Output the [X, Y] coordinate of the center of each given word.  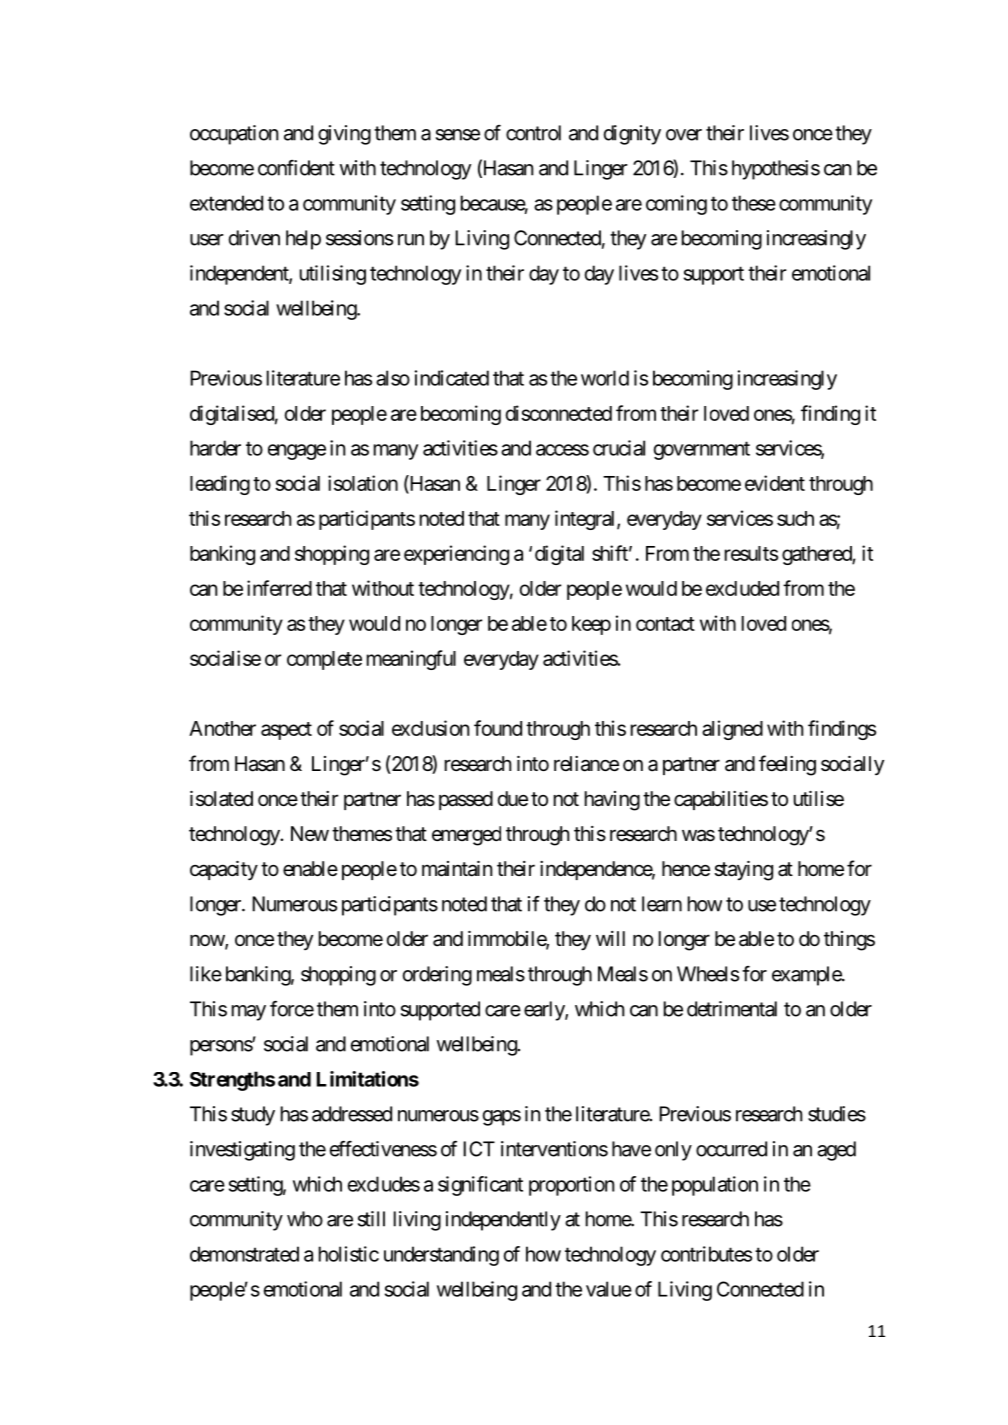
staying [743, 871]
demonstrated [244, 1254]
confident [296, 168]
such [795, 518]
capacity [224, 870]
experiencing [456, 555]
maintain [457, 869]
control [533, 133]
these [754, 203]
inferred [279, 588]
